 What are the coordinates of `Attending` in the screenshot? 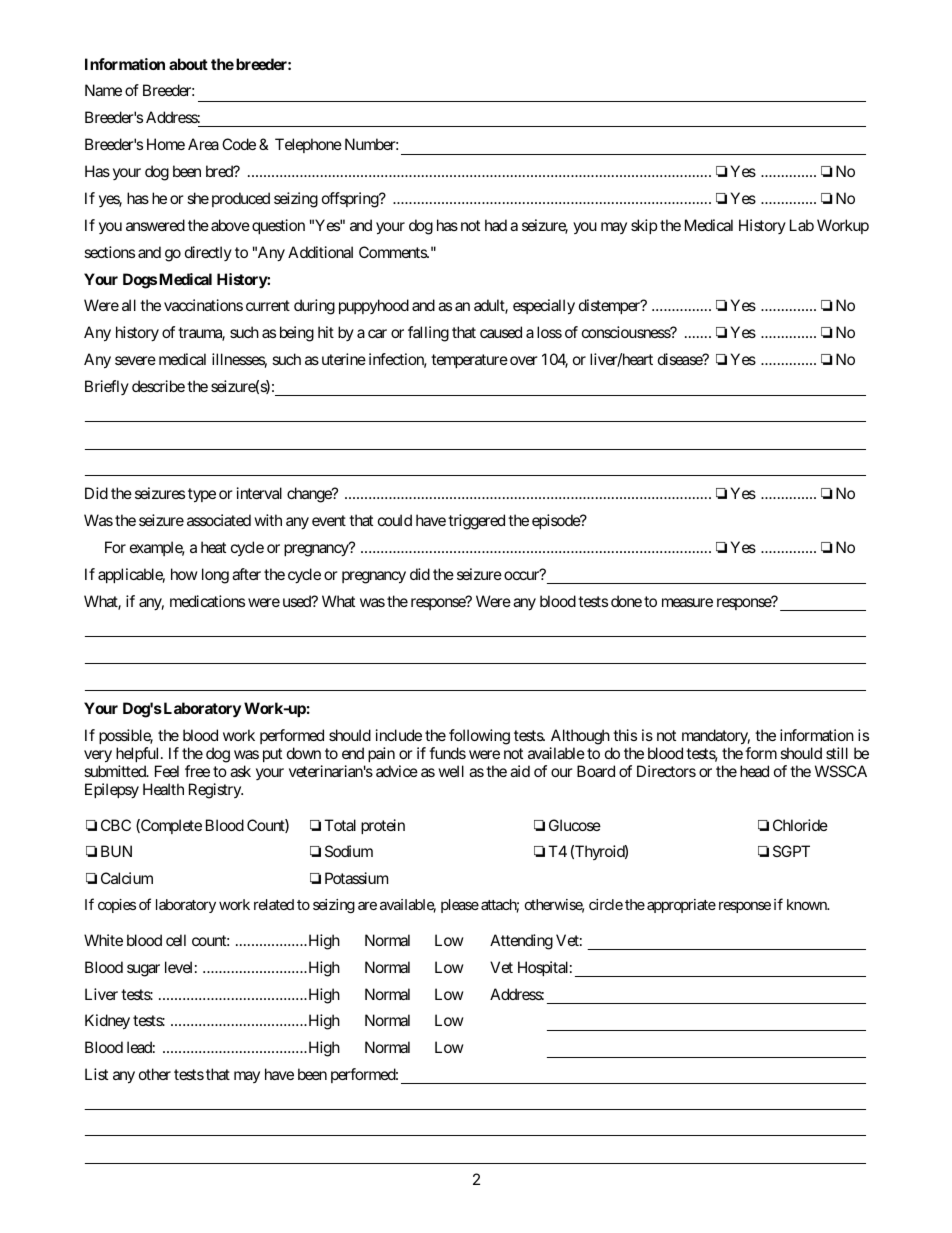 It's located at (521, 942).
